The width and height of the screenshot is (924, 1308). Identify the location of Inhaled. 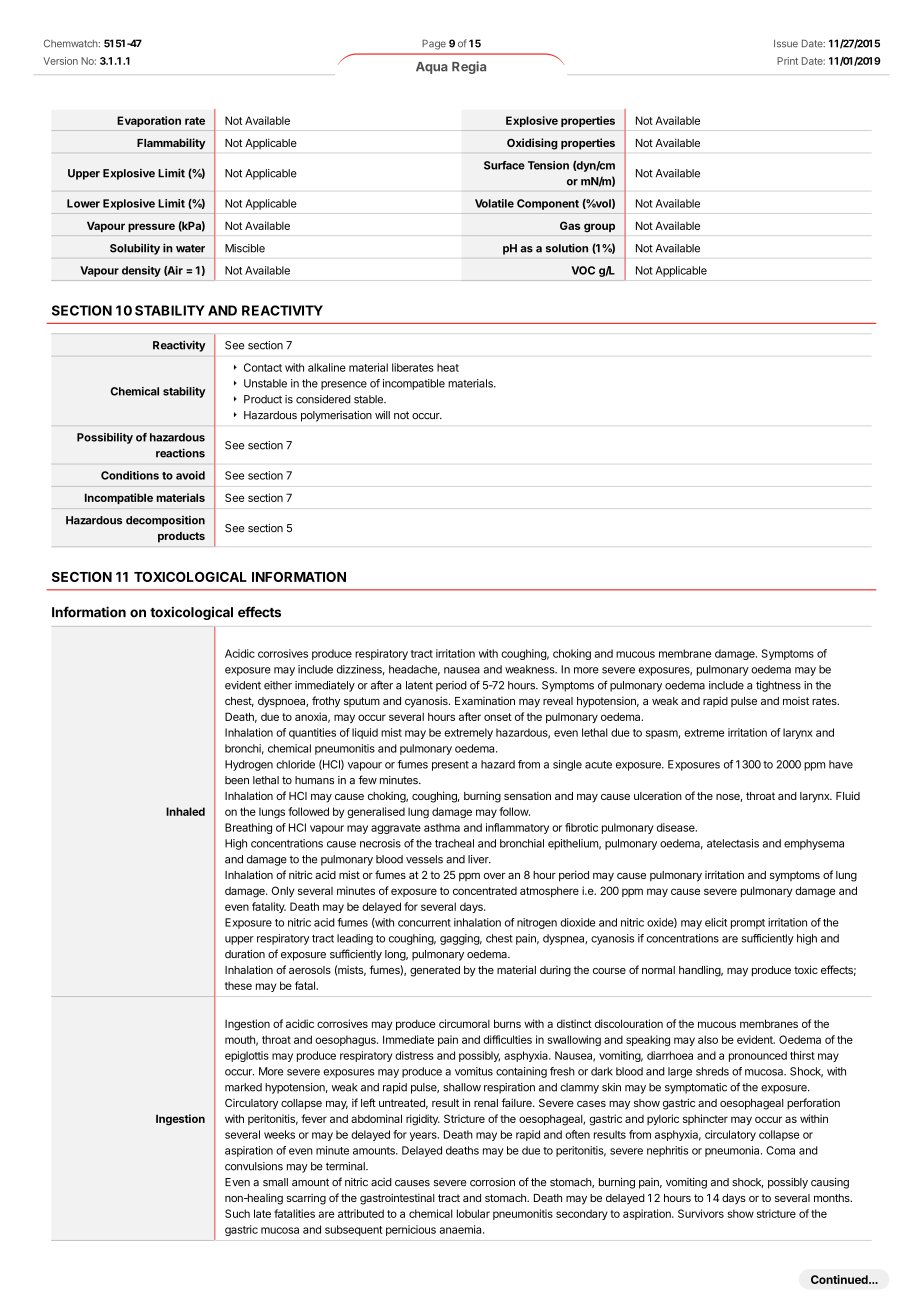
(185, 811).
